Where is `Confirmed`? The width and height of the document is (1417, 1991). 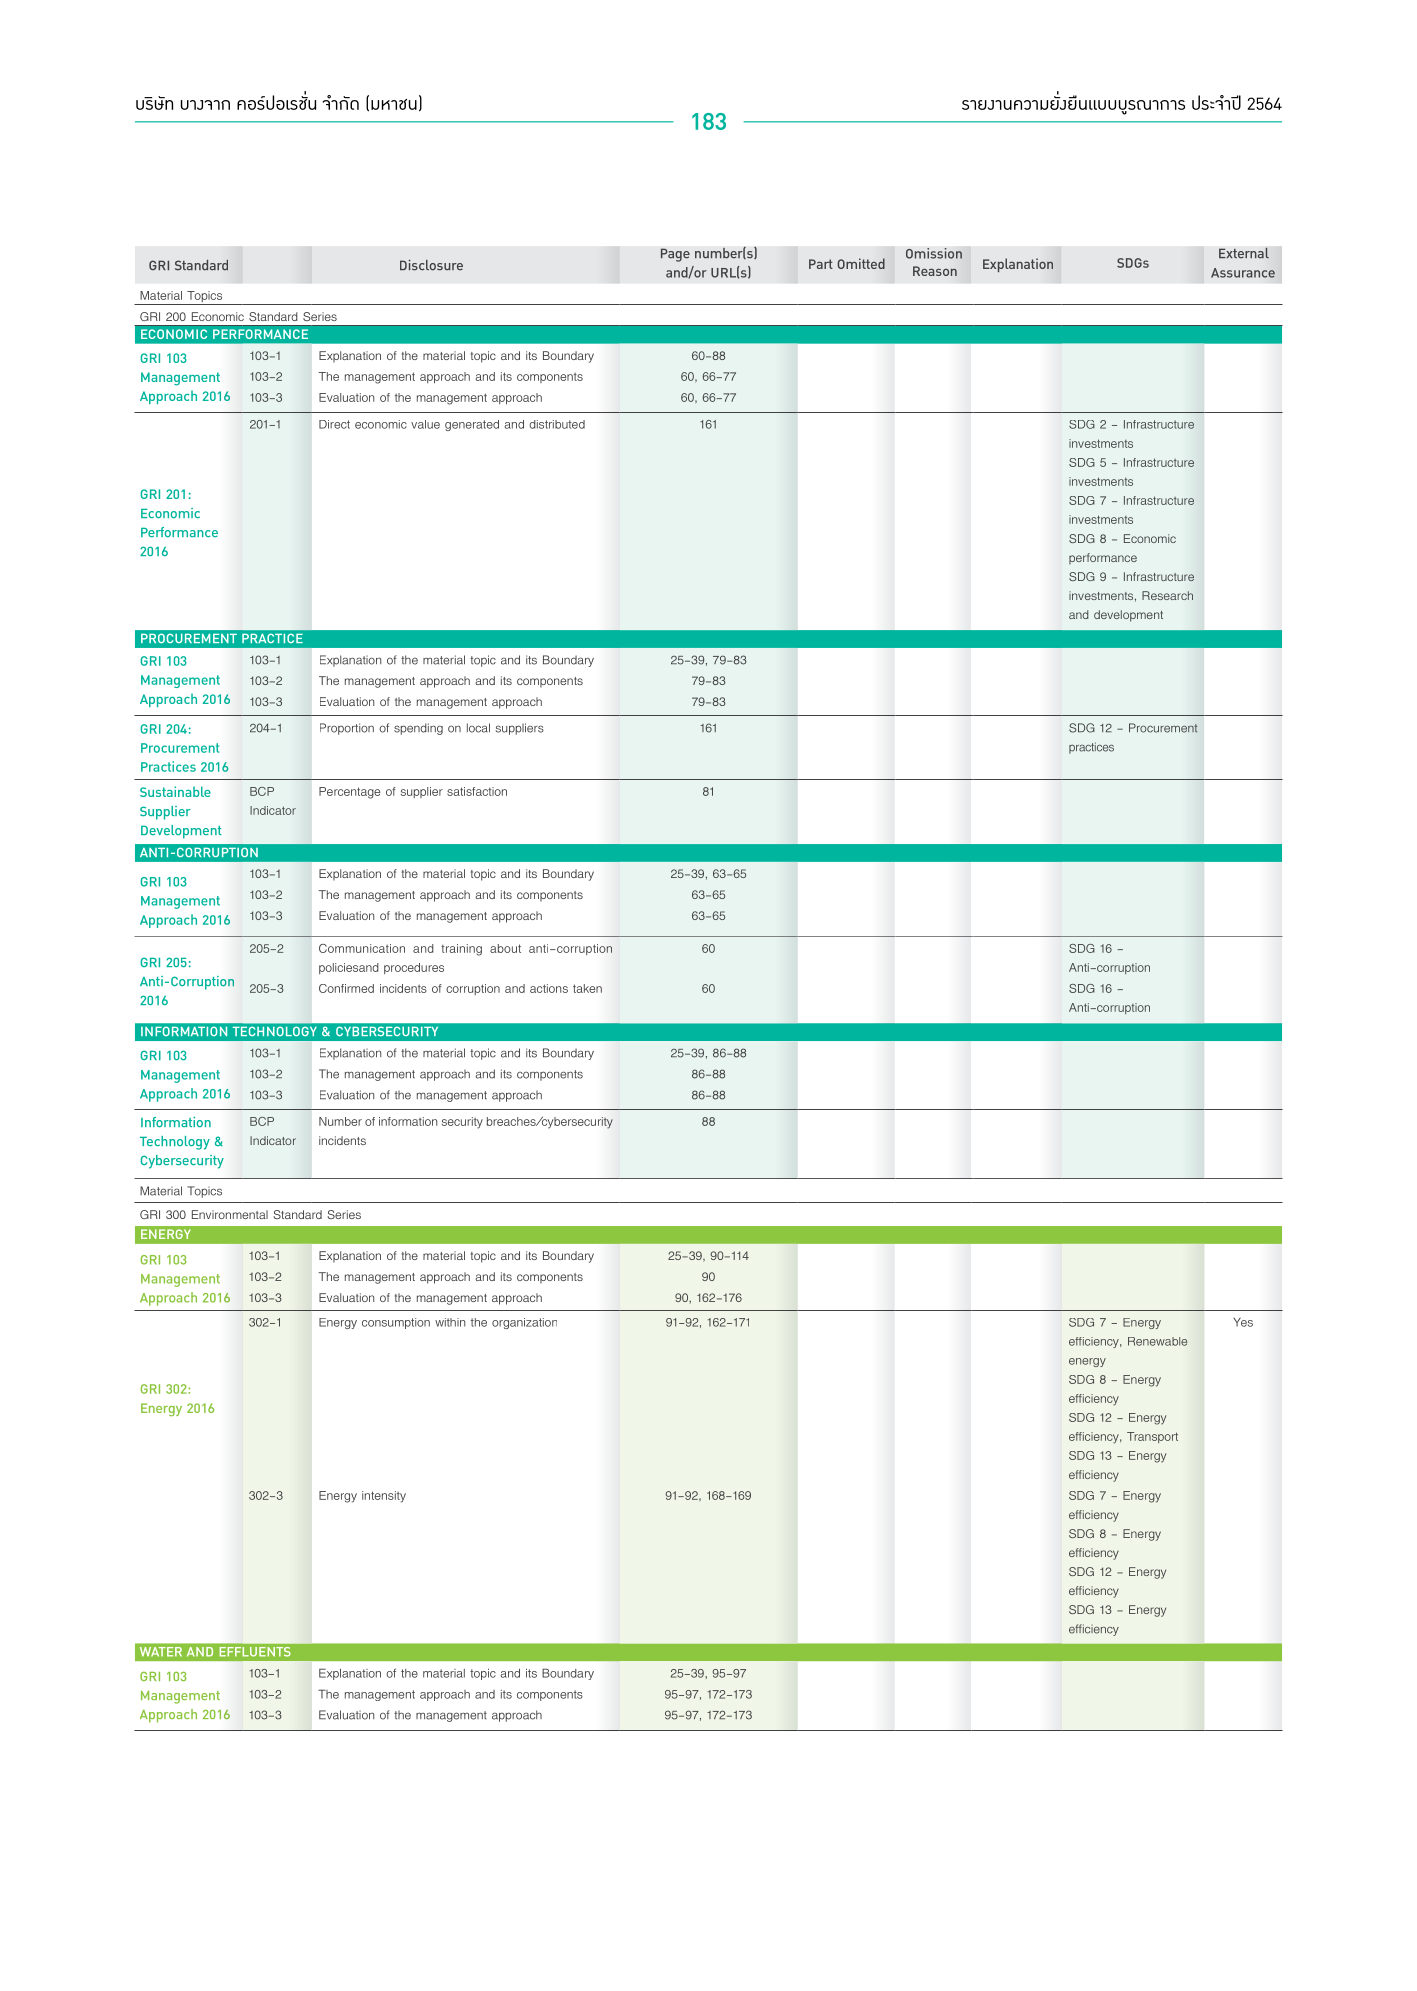 Confirmed is located at coordinates (346, 988).
